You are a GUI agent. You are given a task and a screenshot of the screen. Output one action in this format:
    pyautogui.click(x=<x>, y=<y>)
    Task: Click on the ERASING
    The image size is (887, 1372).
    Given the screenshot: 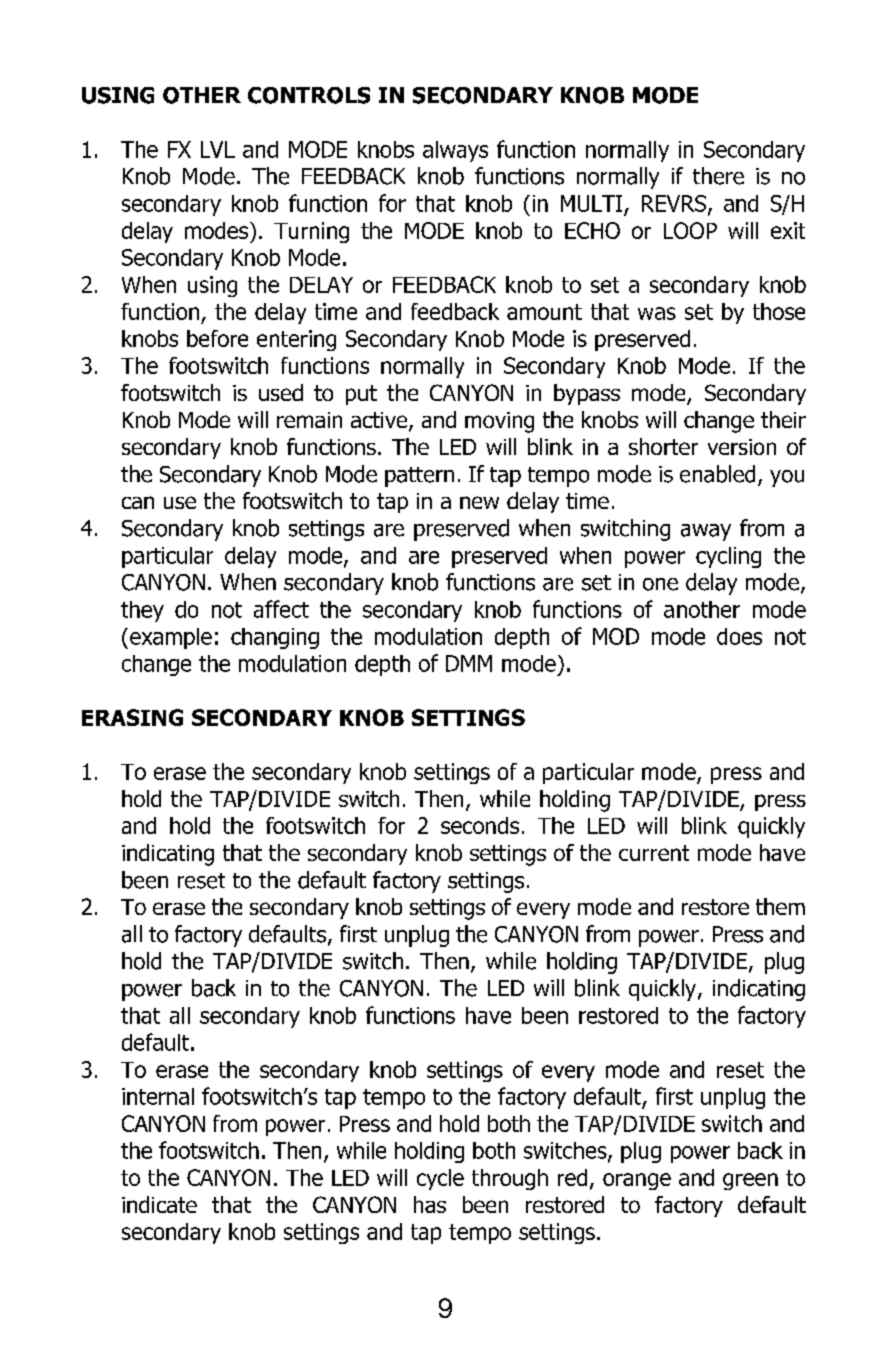 What is the action you would take?
    pyautogui.click(x=132, y=717)
